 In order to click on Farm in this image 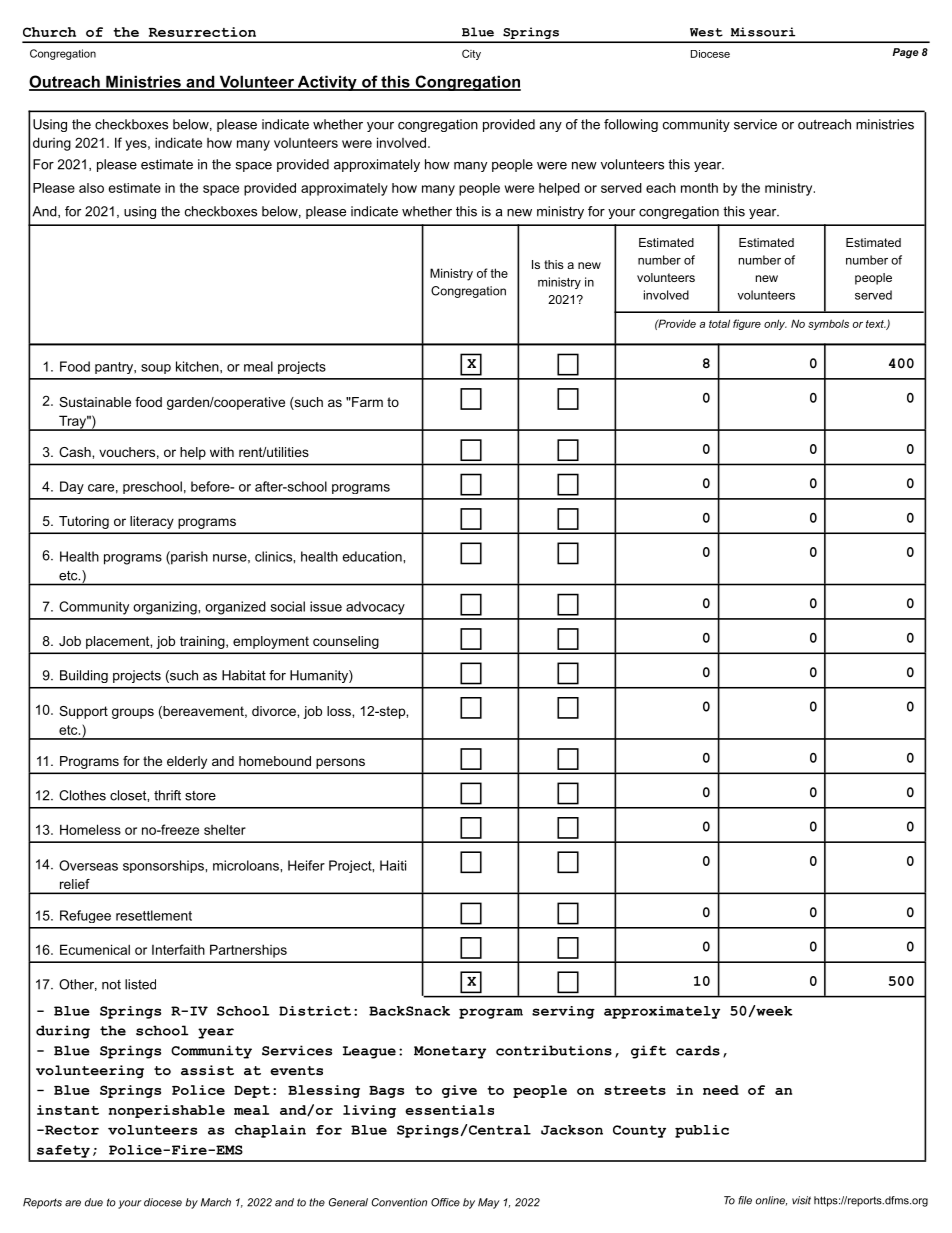, I will do `click(366, 402)`.
